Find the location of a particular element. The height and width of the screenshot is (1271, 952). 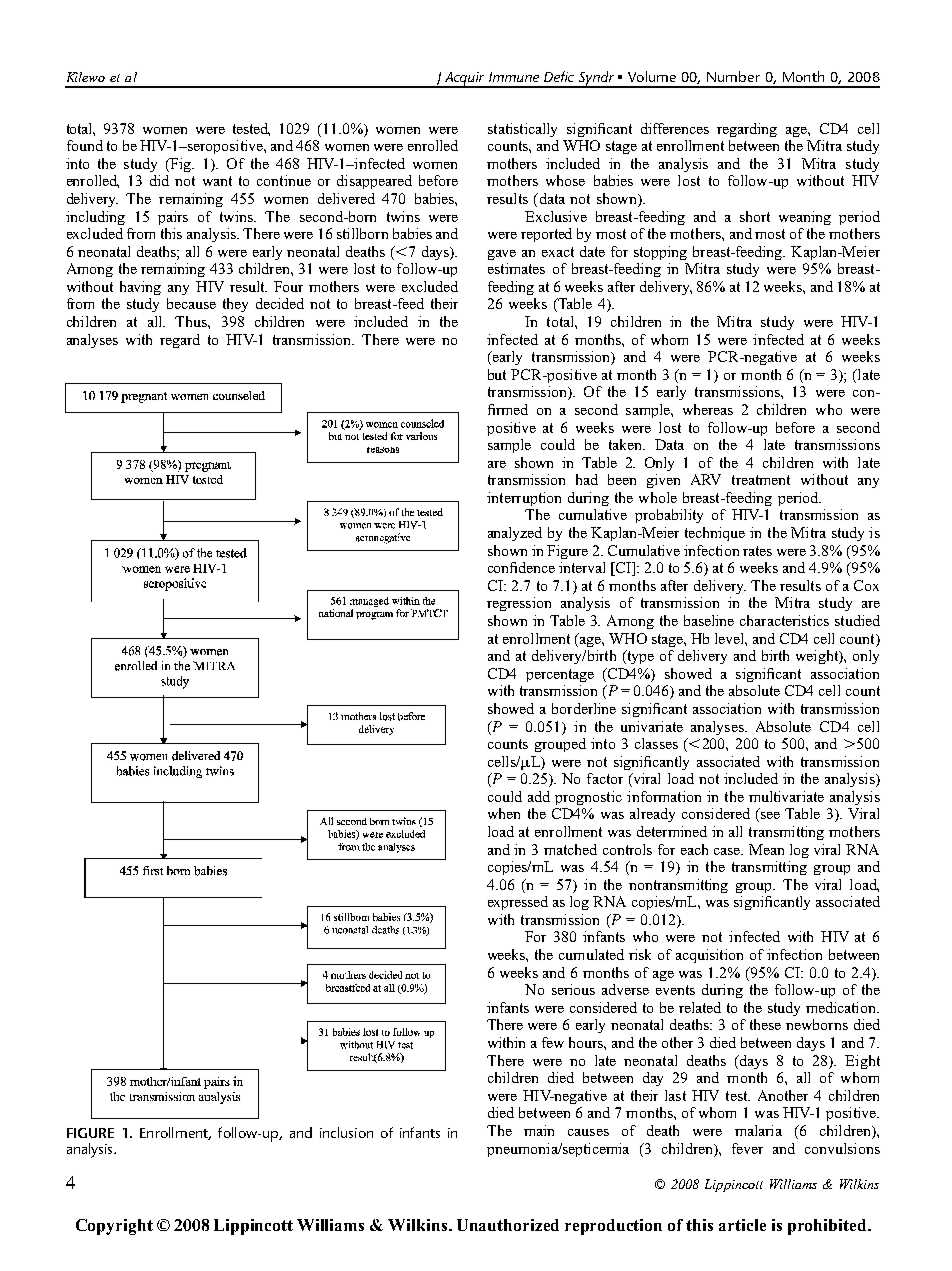

did is located at coordinates (159, 180).
